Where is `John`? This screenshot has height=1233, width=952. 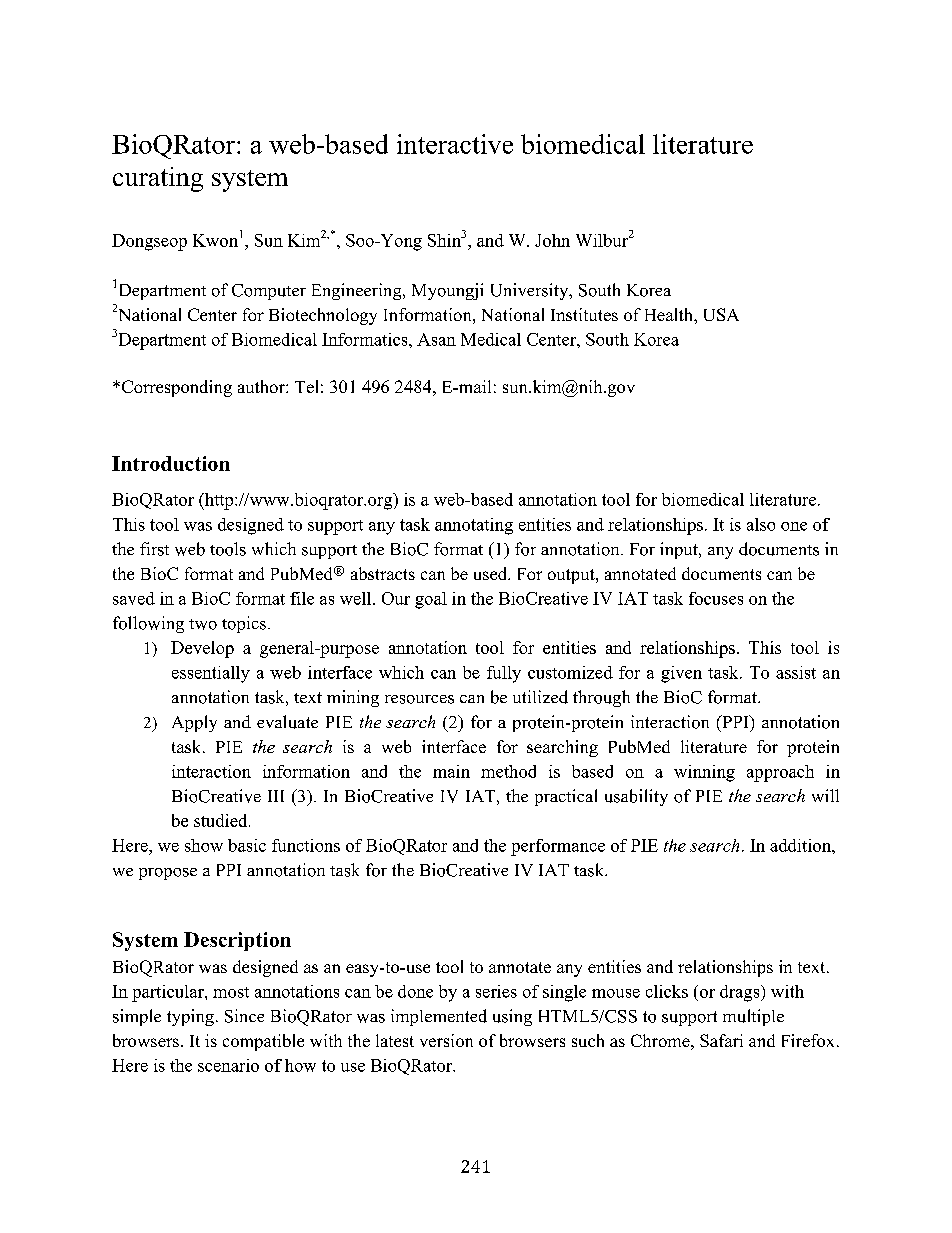
John is located at coordinates (552, 240).
